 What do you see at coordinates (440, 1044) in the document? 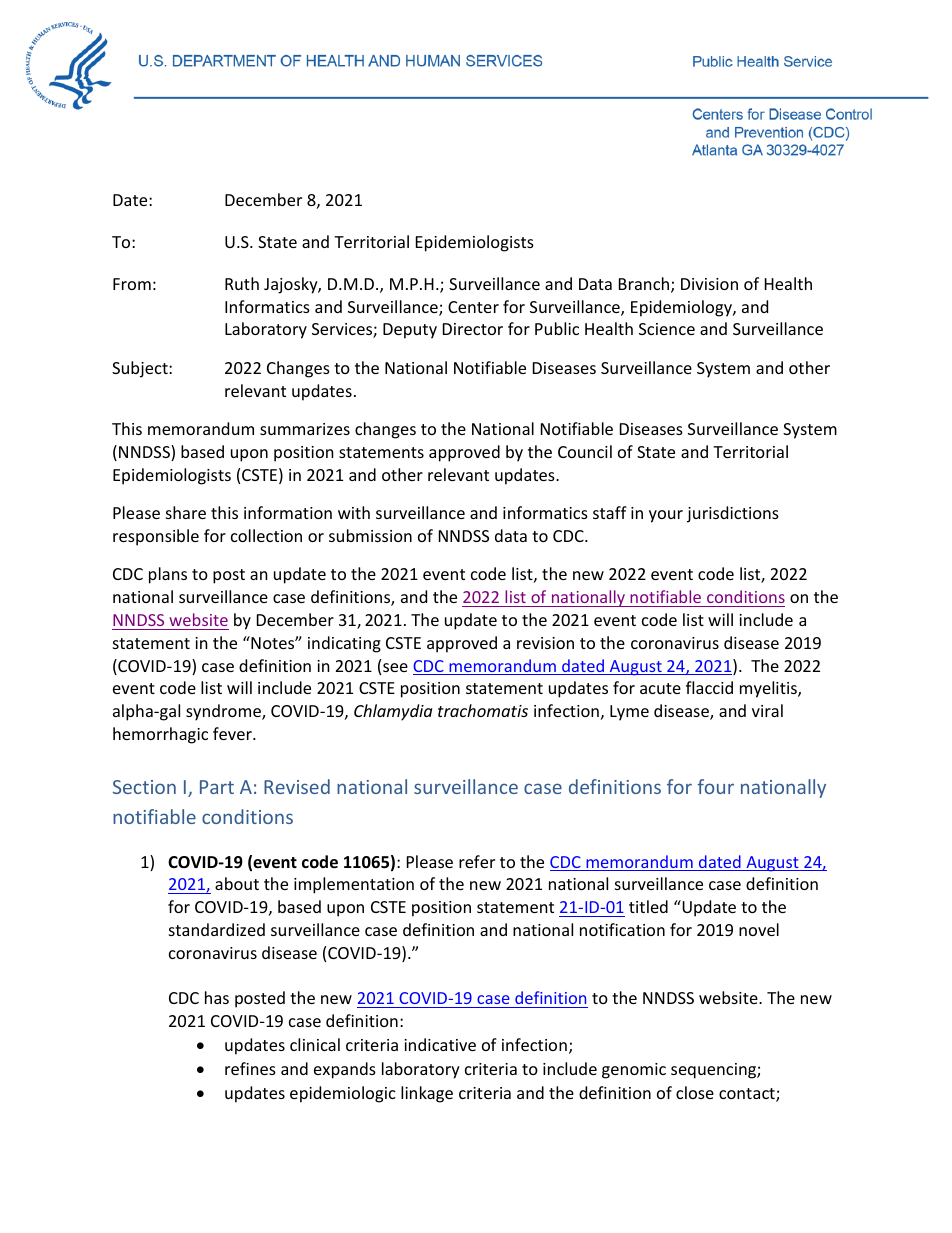
I see `indicative` at bounding box center [440, 1044].
